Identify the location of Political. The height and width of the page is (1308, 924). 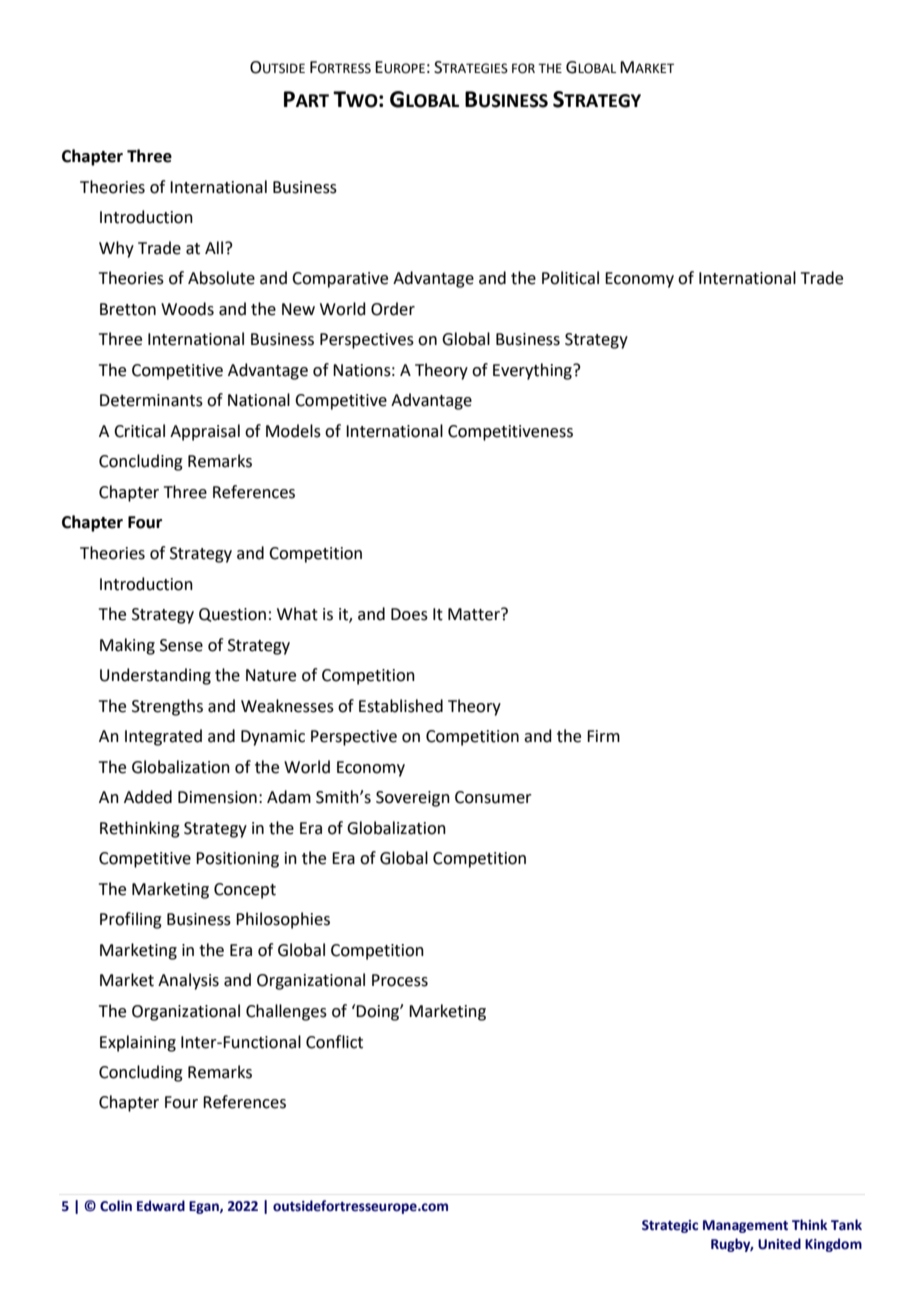
(570, 278).
